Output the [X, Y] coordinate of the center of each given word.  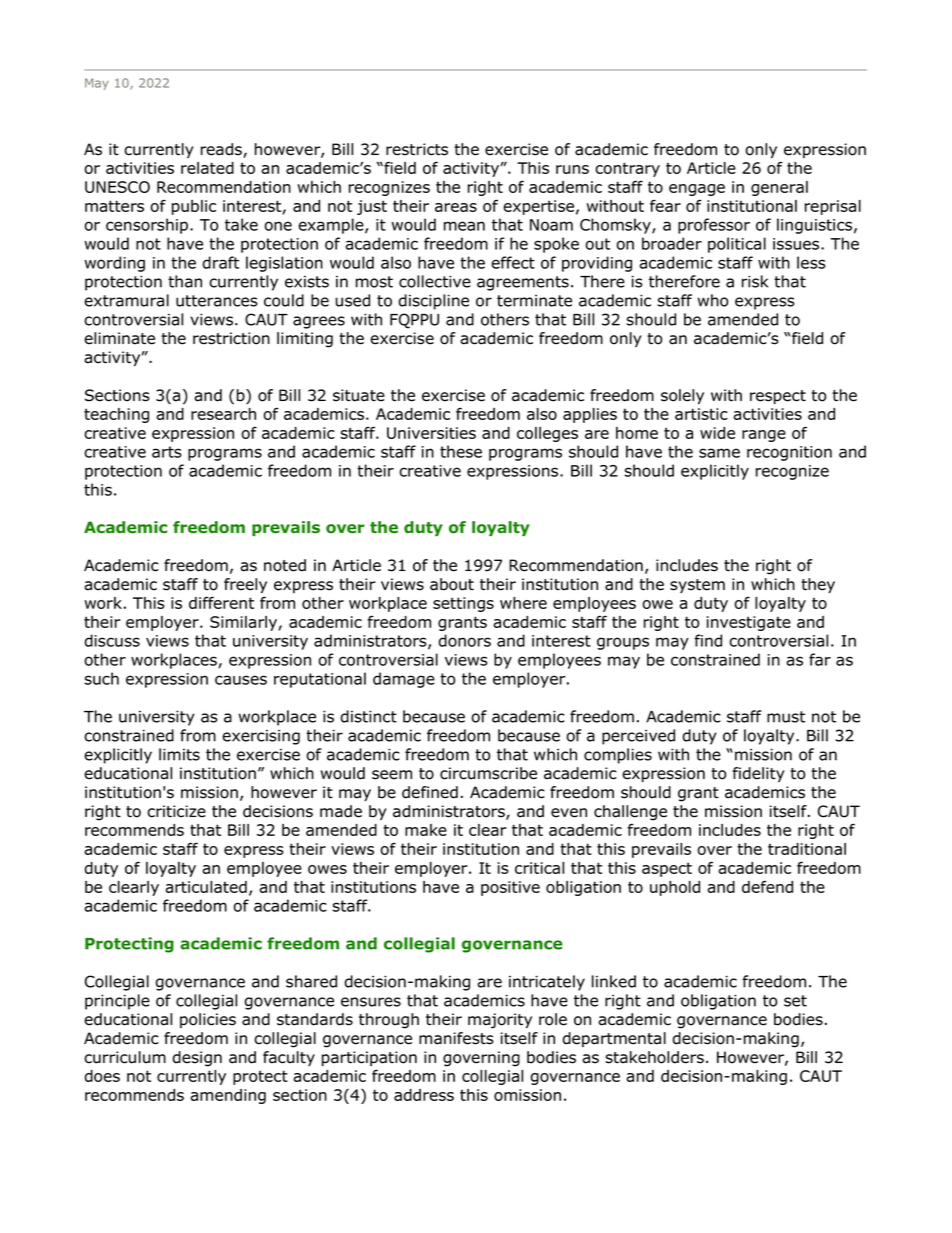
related [207, 168]
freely [245, 585]
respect [778, 397]
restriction [231, 338]
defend [767, 886]
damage [404, 680]
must [786, 717]
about [452, 584]
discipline [434, 302]
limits [179, 754]
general [779, 188]
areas [456, 207]
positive [510, 888]
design [197, 1059]
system [697, 586]
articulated [206, 887]
